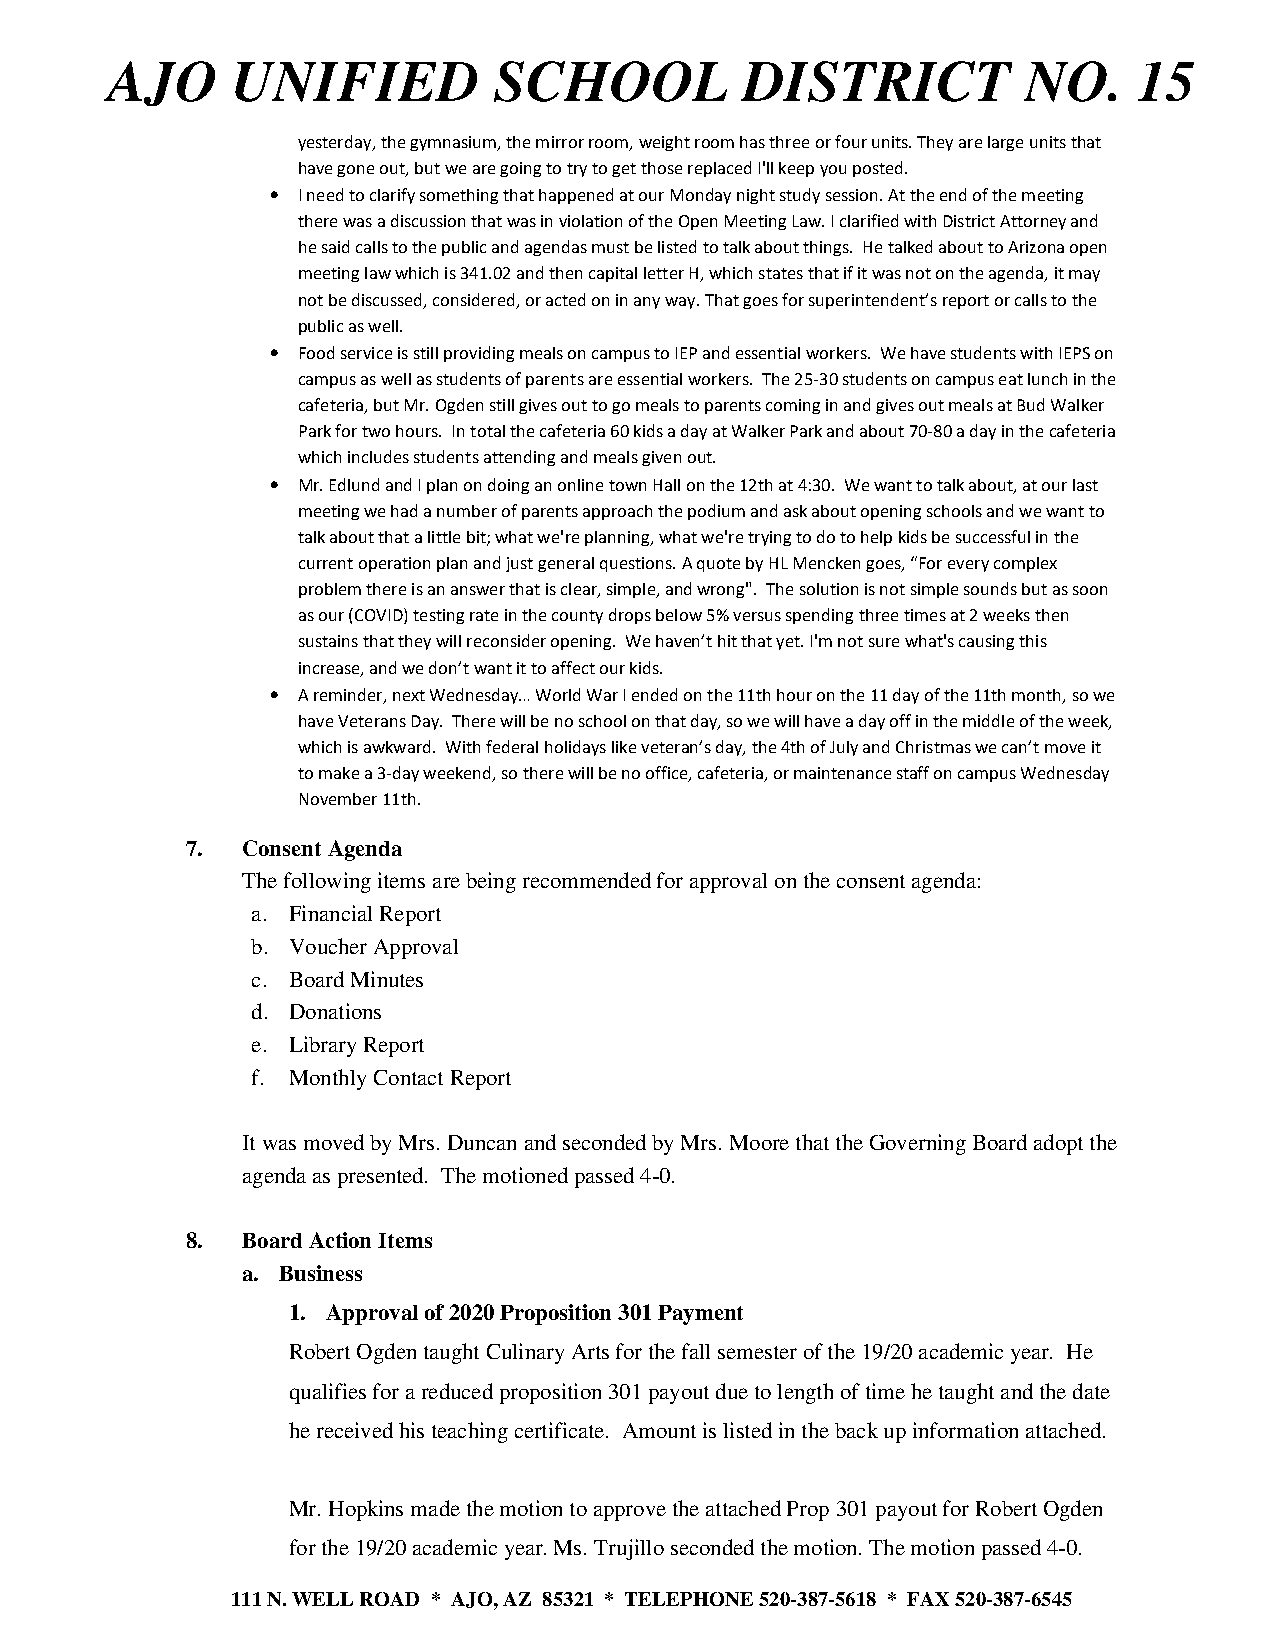 Image resolution: width=1266 pixels, height=1638 pixels. Describe the element at coordinates (1005, 143) in the page. I see `large` at that location.
